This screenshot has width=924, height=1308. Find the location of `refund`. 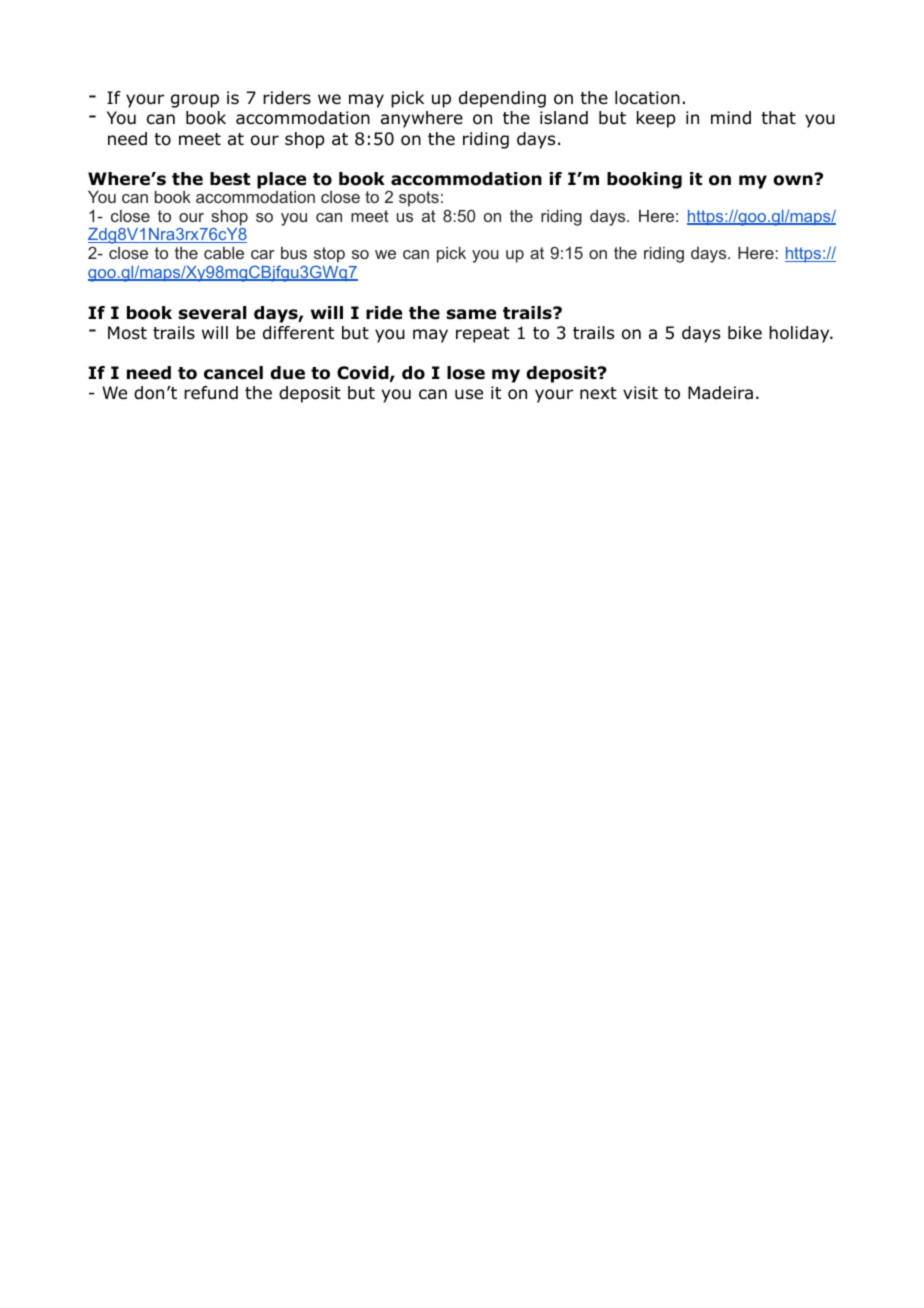

refund is located at coordinates (211, 393).
